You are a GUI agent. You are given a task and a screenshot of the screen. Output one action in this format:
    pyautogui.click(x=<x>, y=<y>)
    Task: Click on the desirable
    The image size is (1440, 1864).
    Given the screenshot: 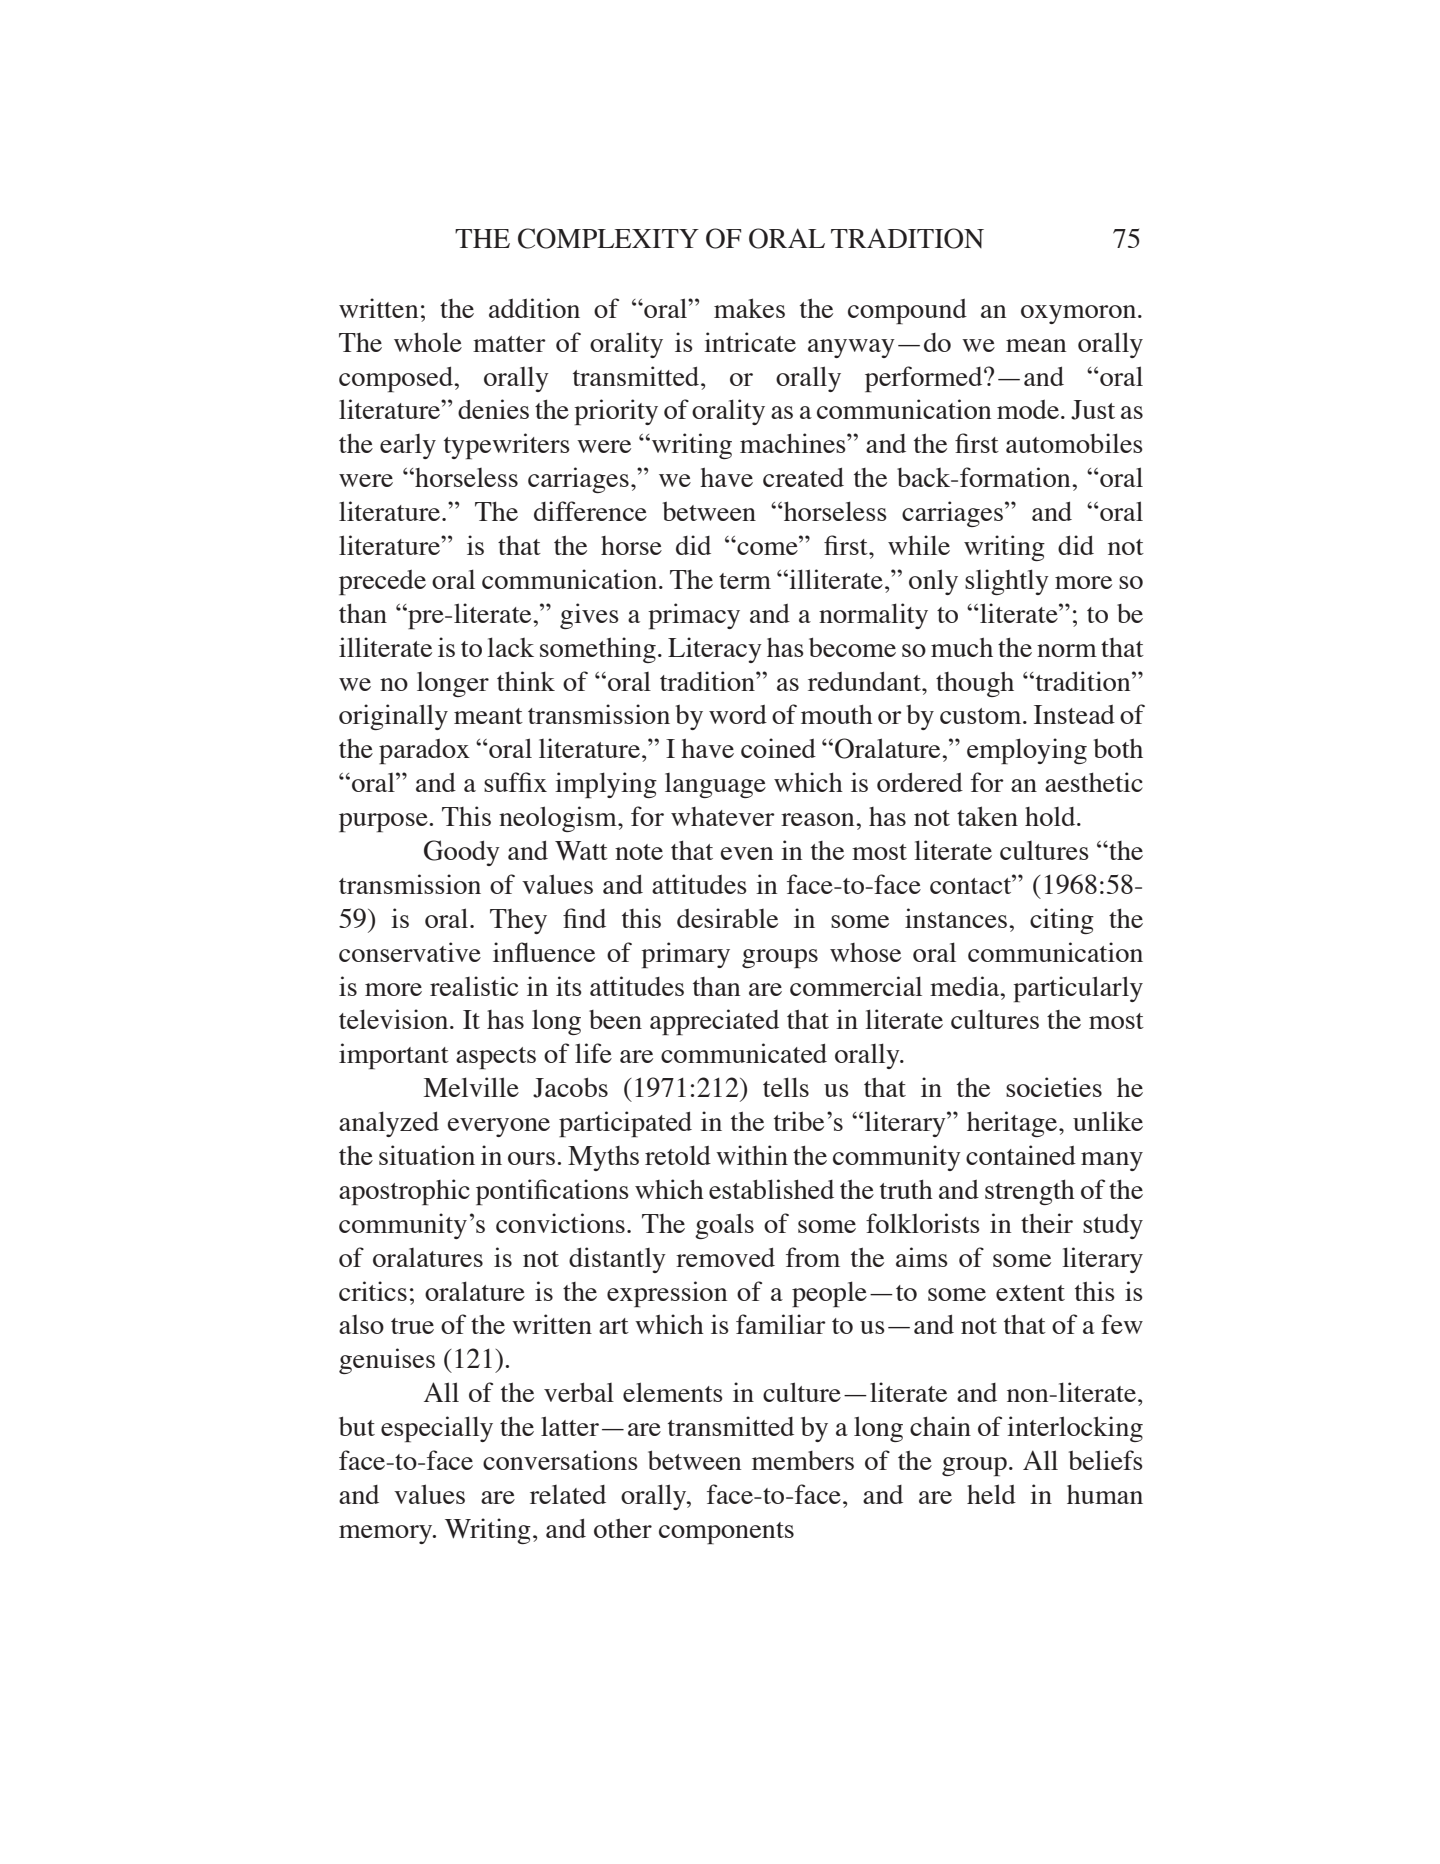 What is the action you would take?
    pyautogui.click(x=727, y=918)
